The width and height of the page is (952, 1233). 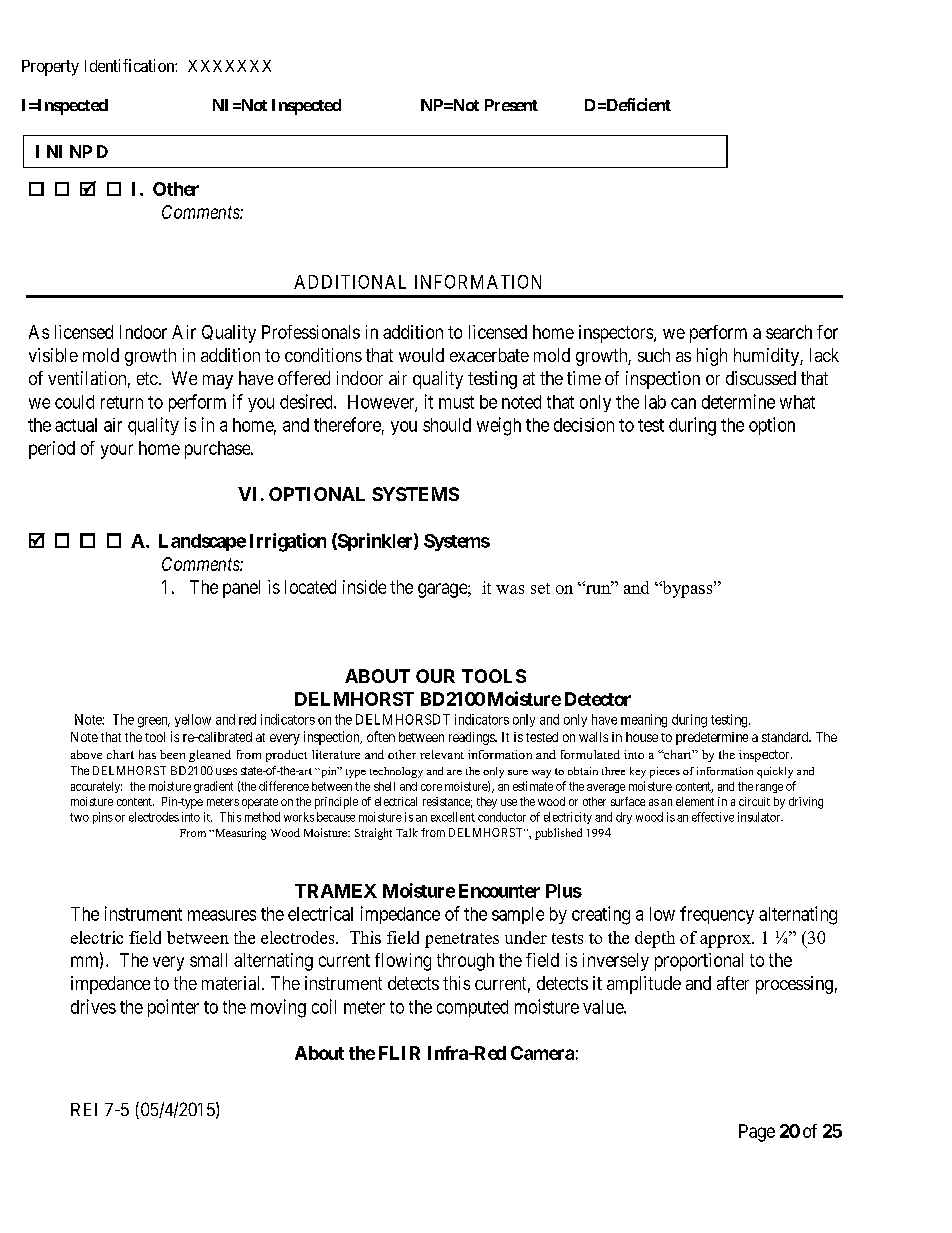 I want to click on FLIR, so click(x=399, y=1053).
